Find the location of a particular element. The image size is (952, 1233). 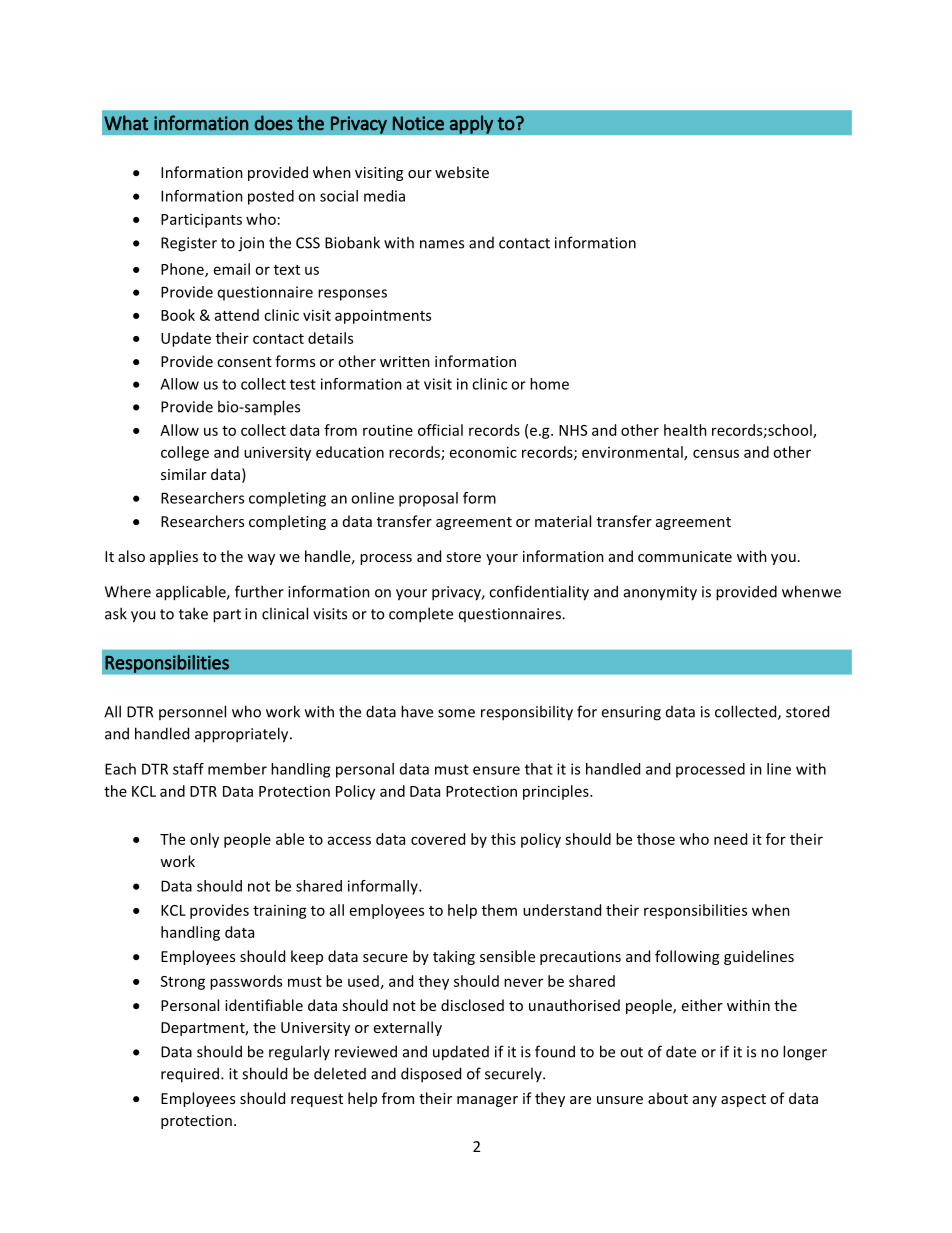

required is located at coordinates (191, 1075).
